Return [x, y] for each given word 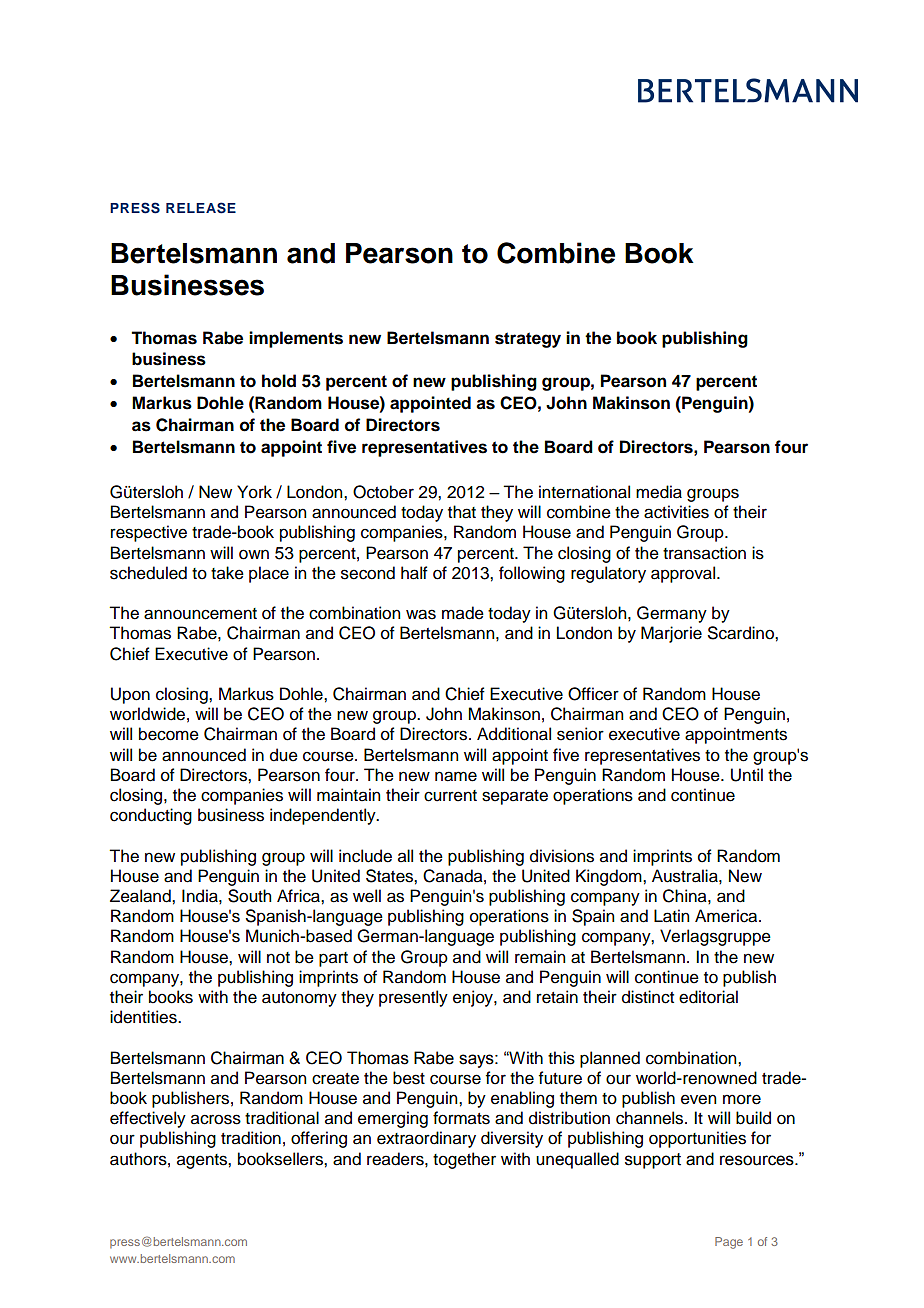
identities [144, 1017]
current [450, 796]
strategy [528, 340]
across [216, 1119]
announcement [200, 614]
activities [676, 512]
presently [413, 998]
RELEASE [201, 208]
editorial [708, 997]
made [463, 613]
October [383, 492]
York [254, 492]
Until [747, 775]
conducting [151, 816]
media [659, 492]
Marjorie [671, 634]
